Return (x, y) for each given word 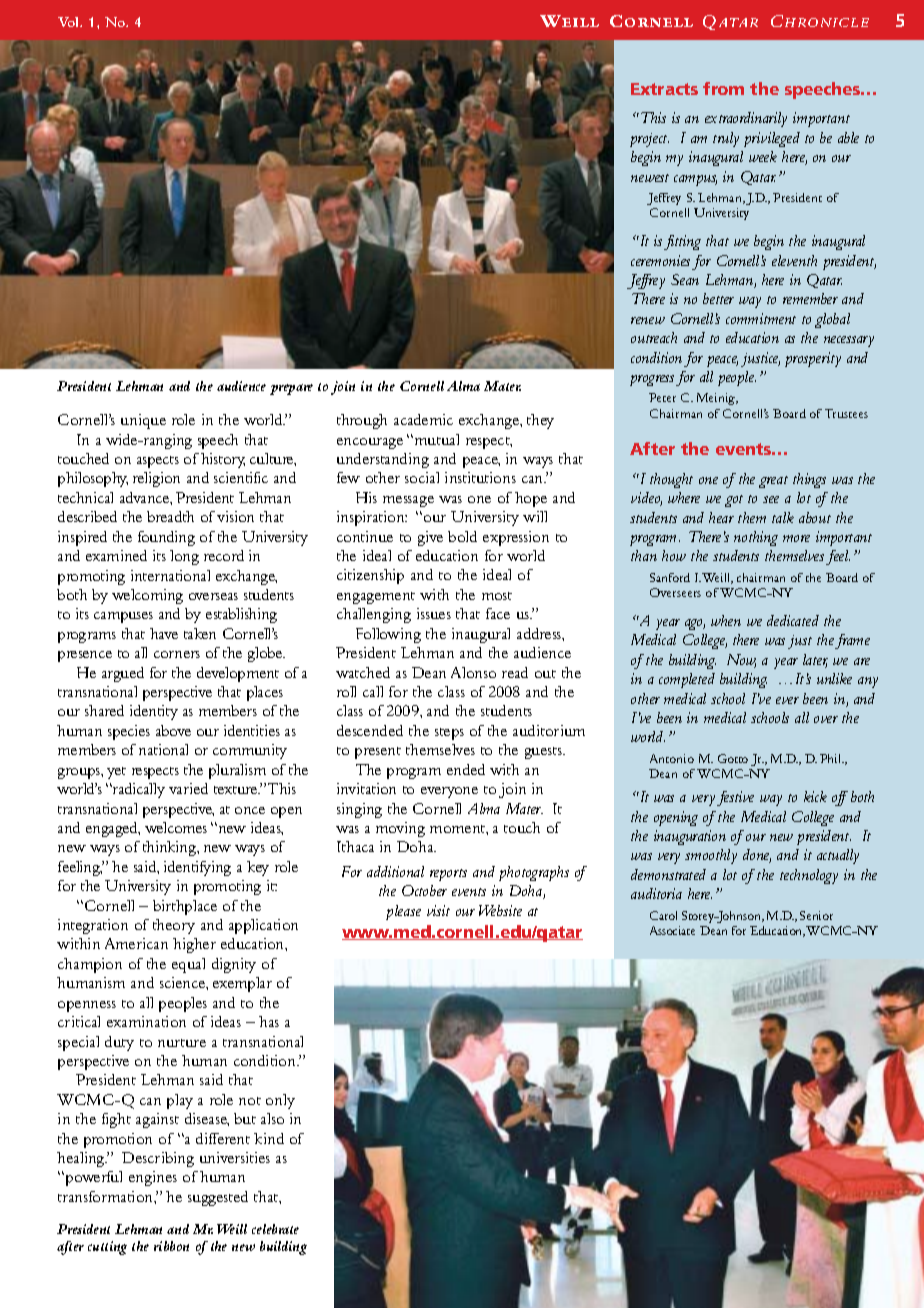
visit (438, 910)
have (164, 633)
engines (153, 1178)
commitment (761, 318)
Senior (816, 915)
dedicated (793, 620)
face (498, 613)
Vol (70, 22)
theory (174, 926)
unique (143, 421)
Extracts (664, 89)
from (723, 88)
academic (423, 419)
